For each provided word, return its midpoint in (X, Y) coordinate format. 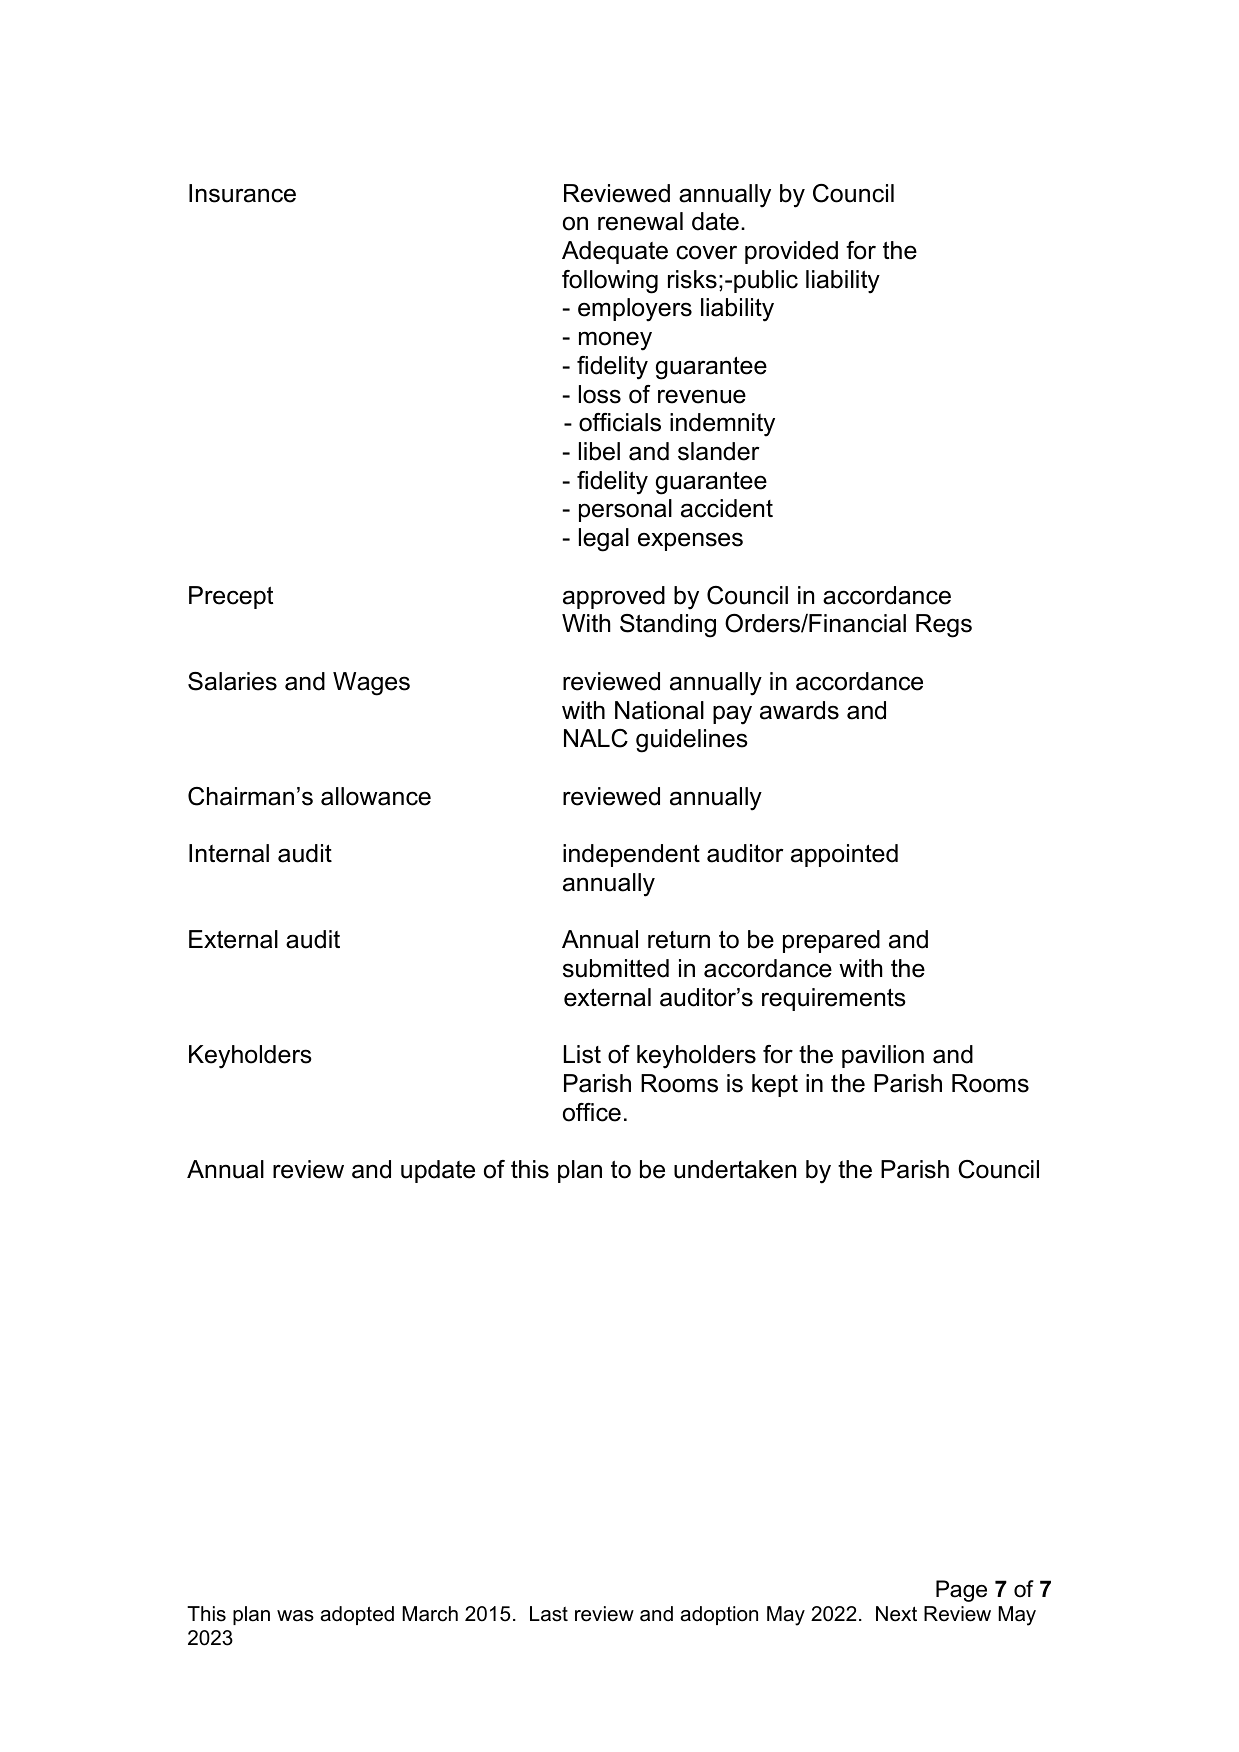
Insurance (242, 193)
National (659, 710)
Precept (231, 597)
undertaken (735, 1169)
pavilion (883, 1056)
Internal (229, 853)
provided (791, 252)
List (582, 1054)
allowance (376, 796)
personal (625, 510)
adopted (357, 1615)
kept (775, 1085)
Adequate (615, 252)
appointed (844, 855)
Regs (944, 626)
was (295, 1616)
